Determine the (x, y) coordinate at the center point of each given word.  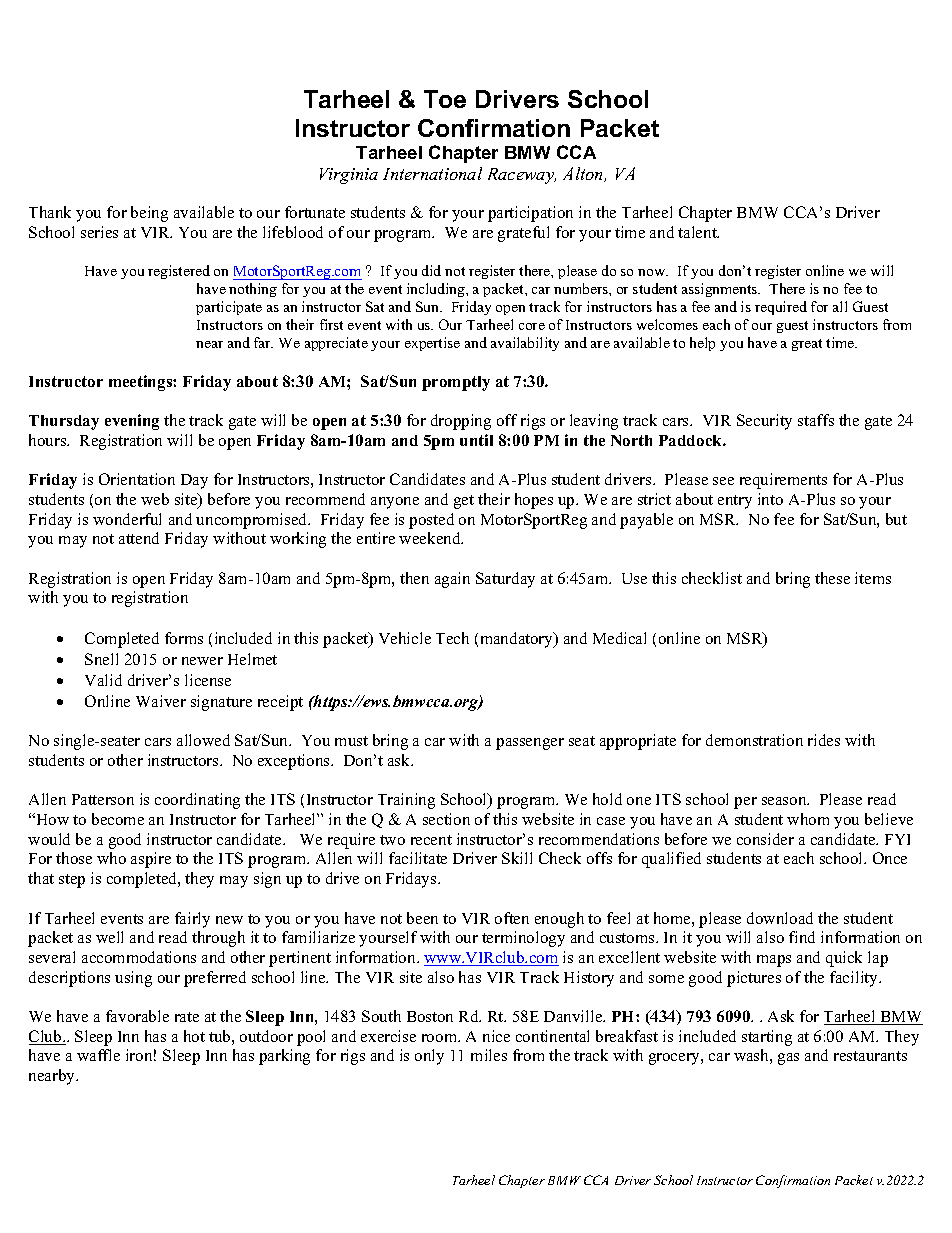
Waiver (161, 701)
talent (698, 232)
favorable (137, 1016)
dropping (461, 422)
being (149, 214)
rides (824, 740)
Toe (445, 99)
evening (132, 422)
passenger (530, 744)
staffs (816, 420)
